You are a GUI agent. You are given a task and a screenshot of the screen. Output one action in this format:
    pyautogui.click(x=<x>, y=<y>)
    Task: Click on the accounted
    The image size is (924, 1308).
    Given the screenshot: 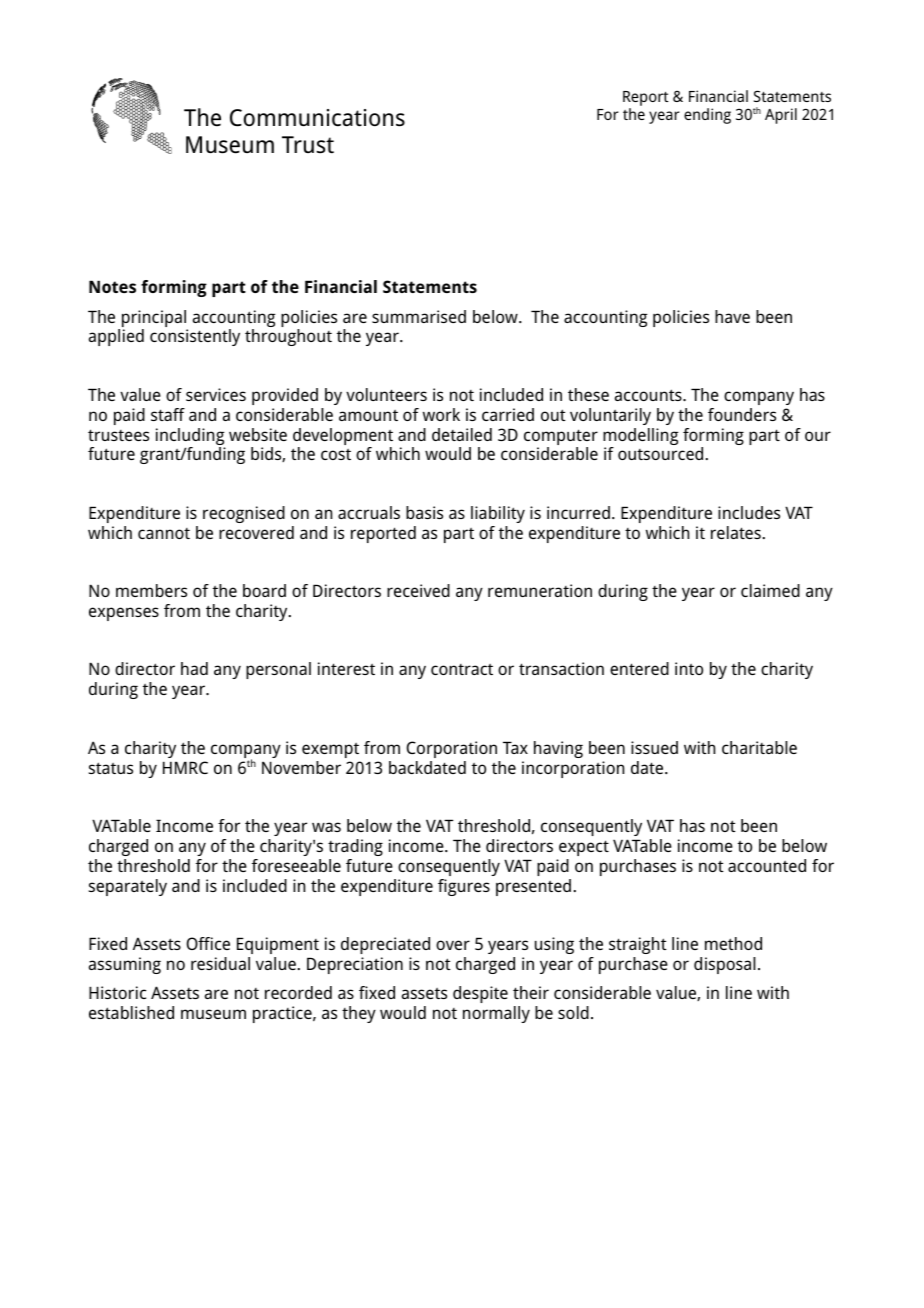 What is the action you would take?
    pyautogui.click(x=767, y=865)
